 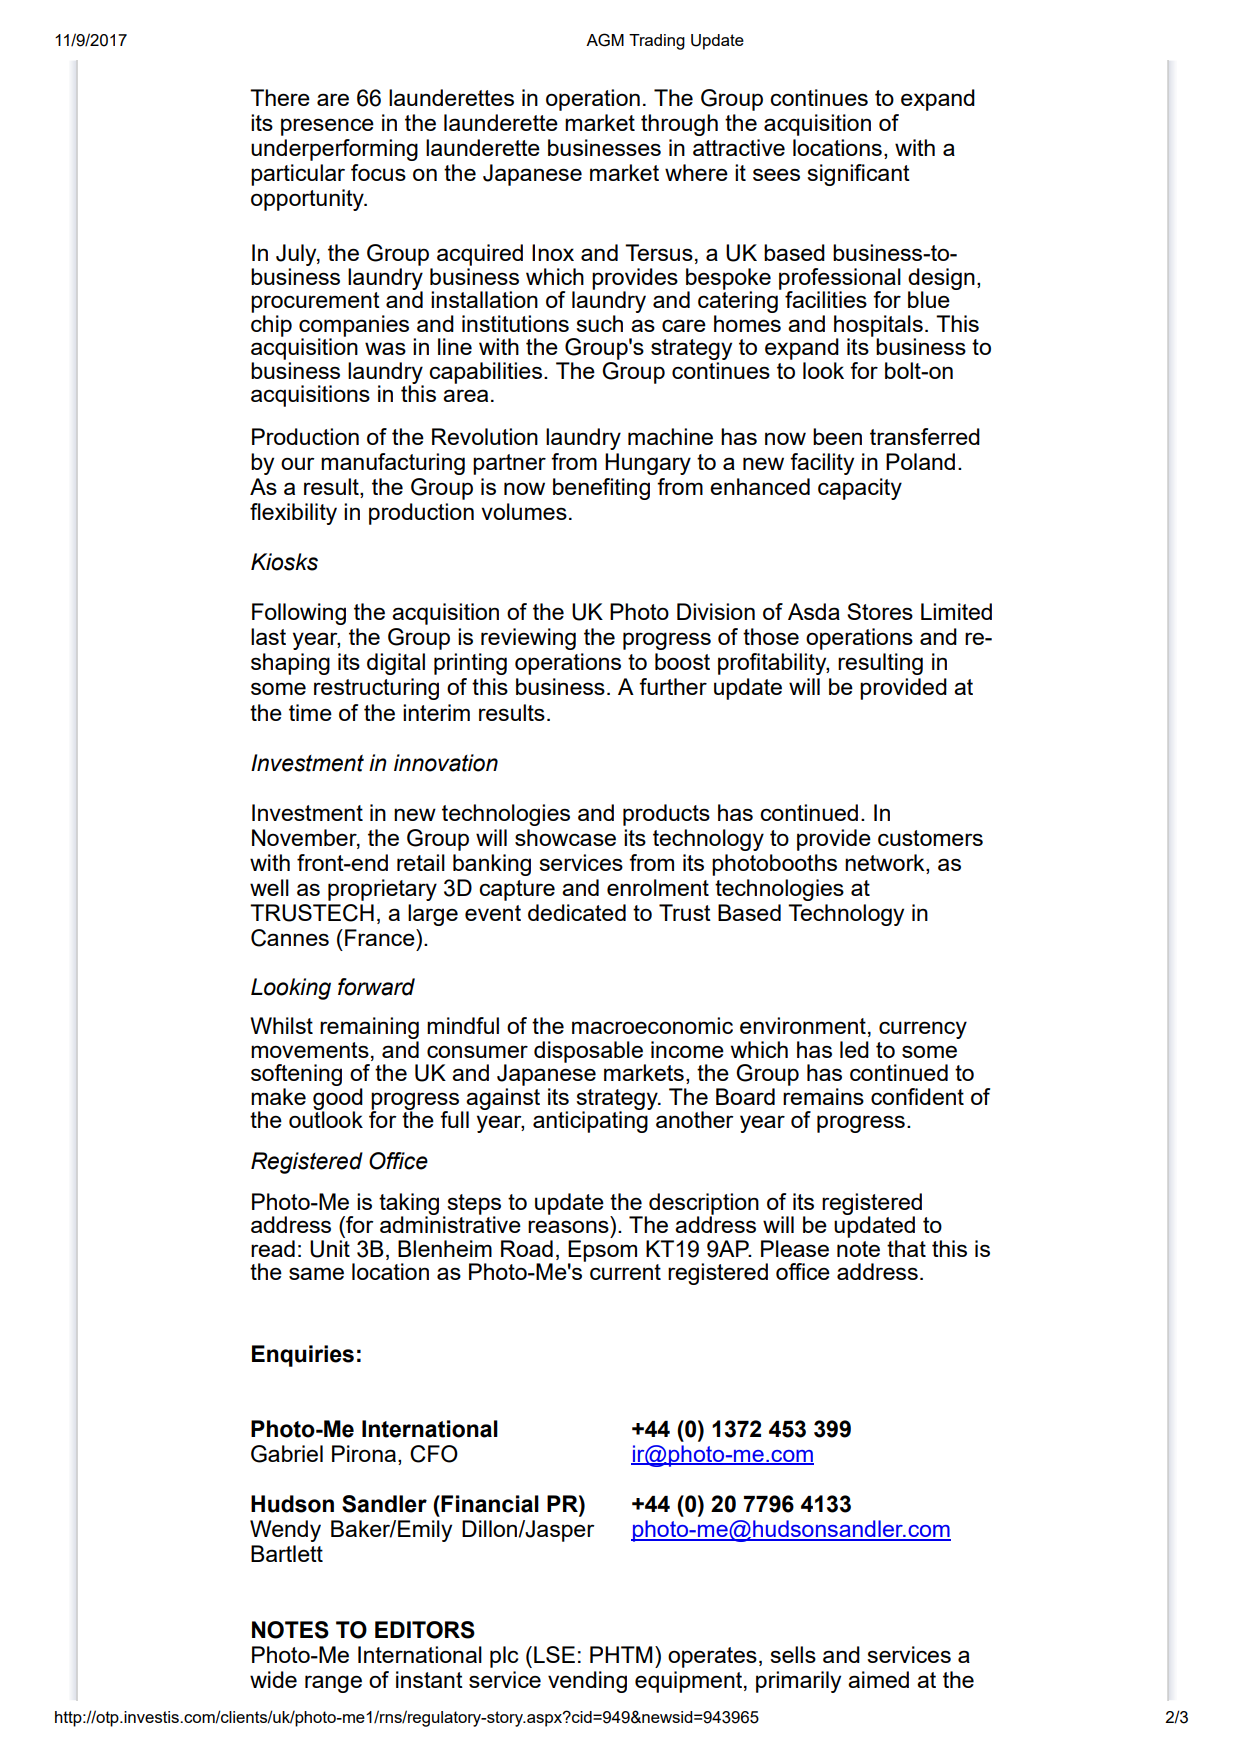 I want to click on range, so click(x=333, y=1684).
